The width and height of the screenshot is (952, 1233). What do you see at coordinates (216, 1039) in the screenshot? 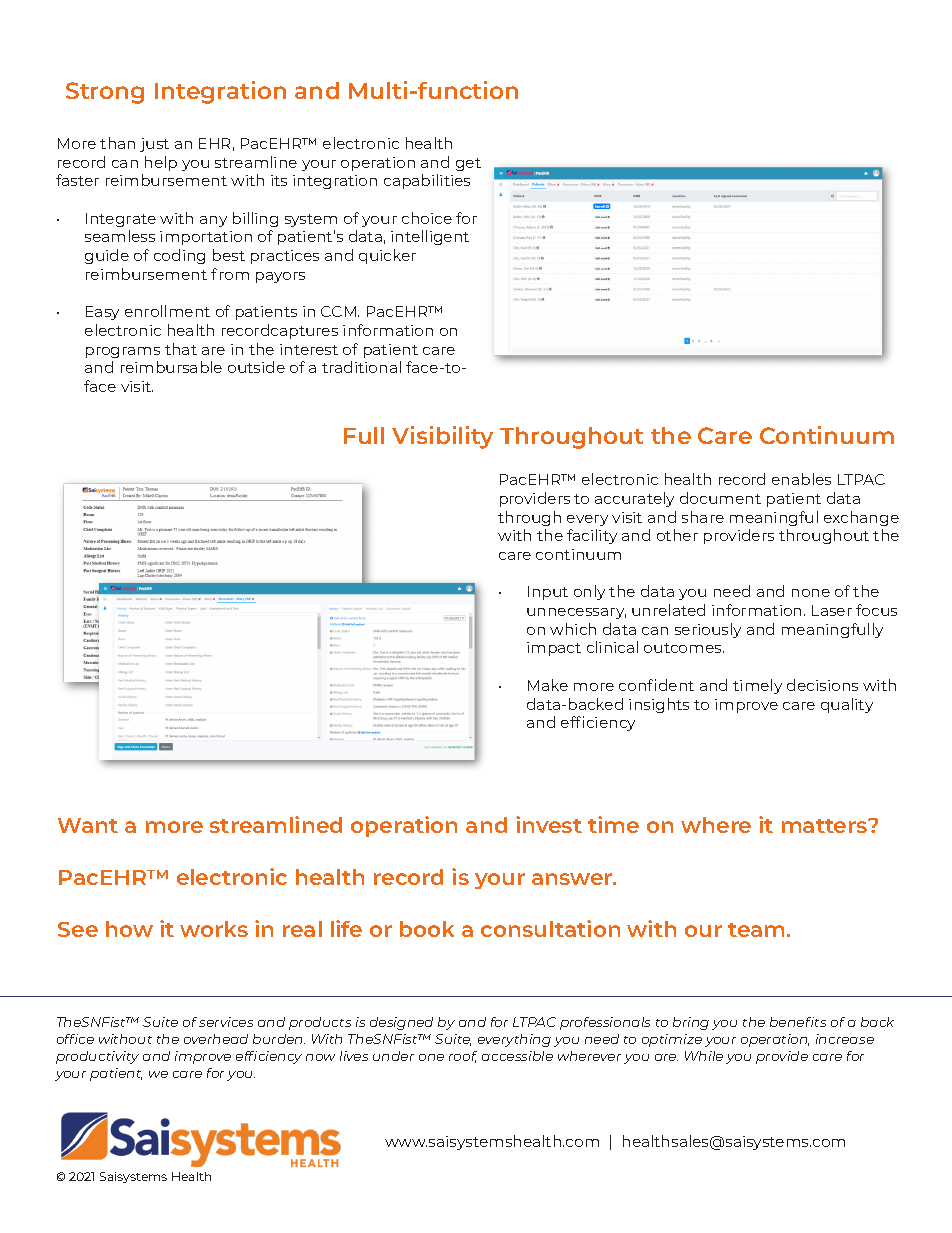
I see `overhead` at bounding box center [216, 1039].
